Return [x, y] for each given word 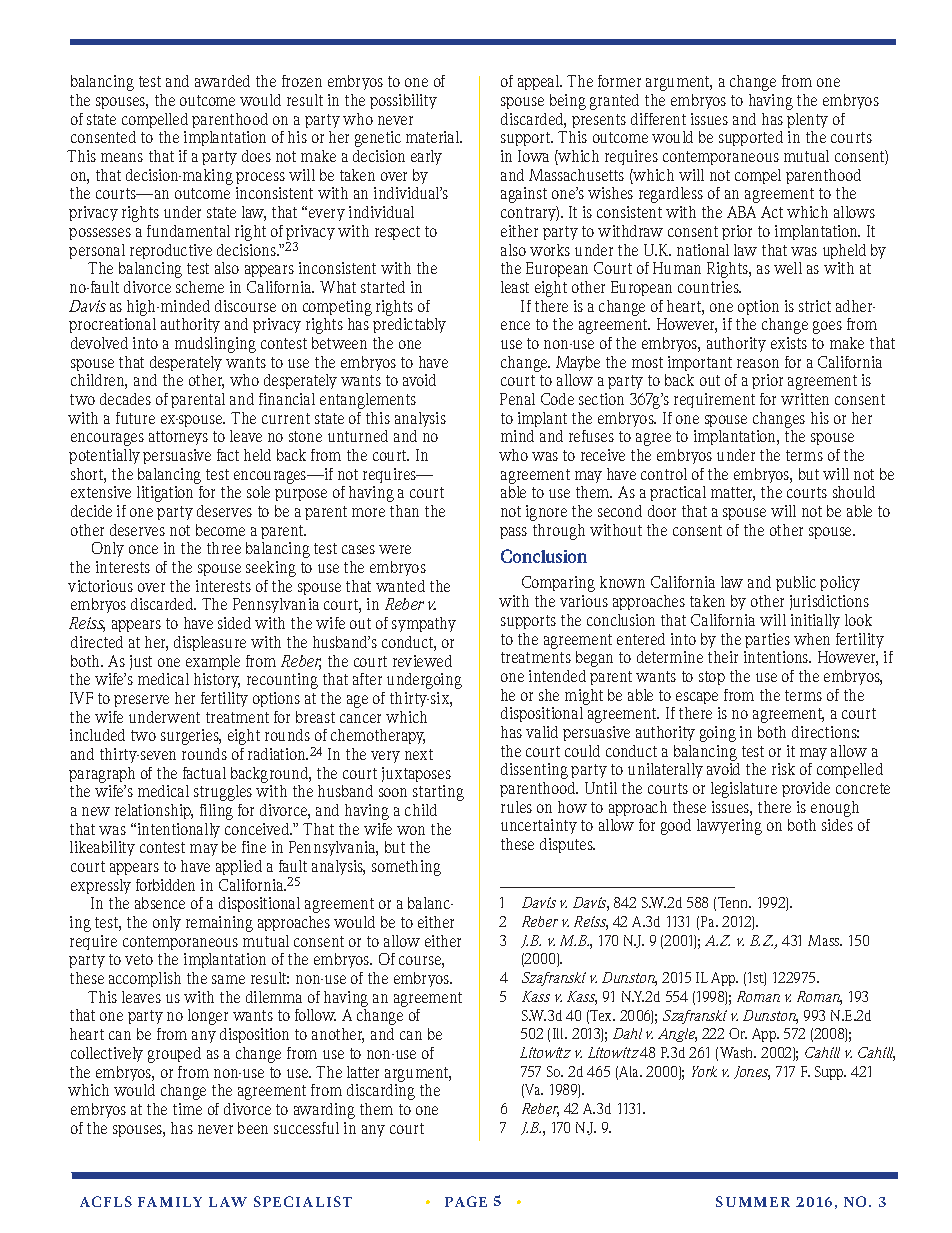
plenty [807, 120]
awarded [222, 81]
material [434, 137]
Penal [517, 399]
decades [125, 399]
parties [767, 640]
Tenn [734, 902]
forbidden [165, 885]
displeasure [210, 643]
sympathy [424, 624]
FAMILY [170, 1202]
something [406, 868]
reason [758, 363]
